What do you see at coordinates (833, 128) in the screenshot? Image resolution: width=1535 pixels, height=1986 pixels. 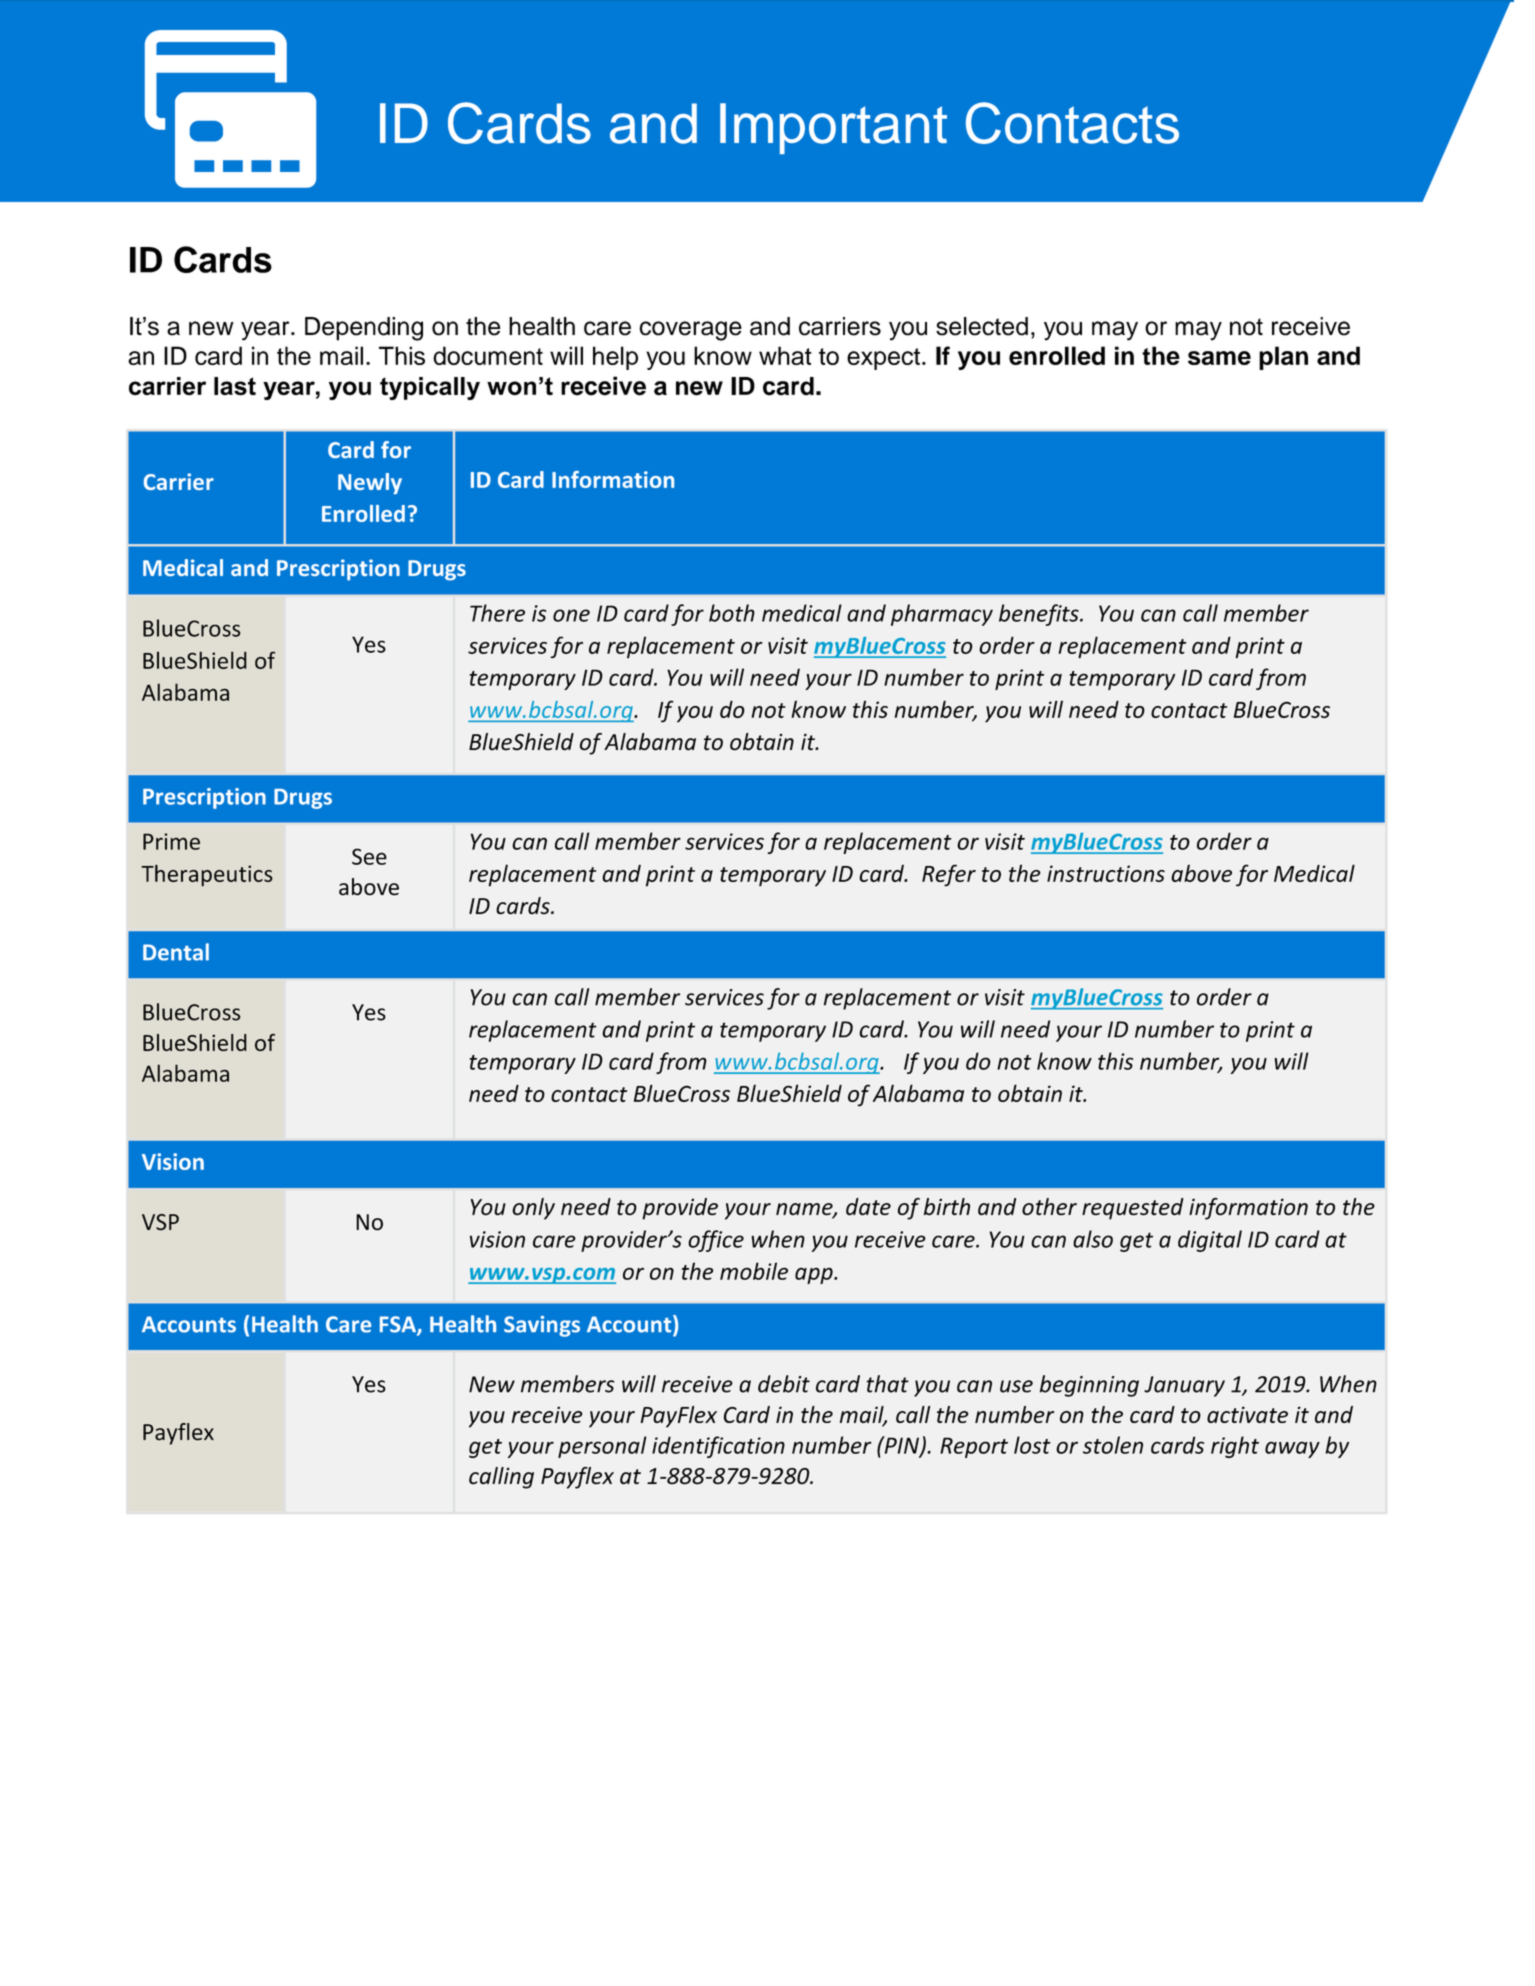 I see `Important` at bounding box center [833, 128].
